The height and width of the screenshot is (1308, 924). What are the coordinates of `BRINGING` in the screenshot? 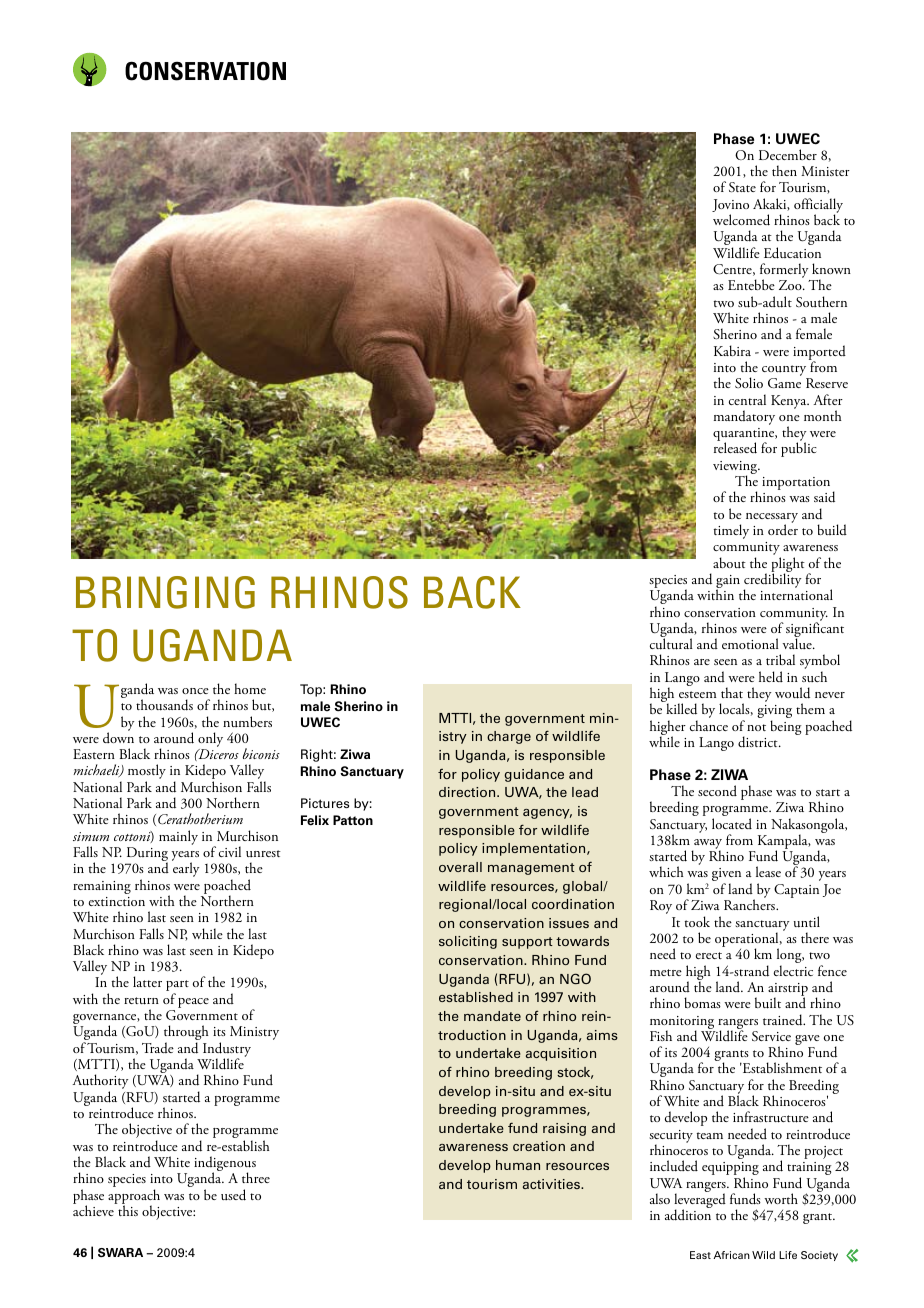 It's located at (165, 592).
